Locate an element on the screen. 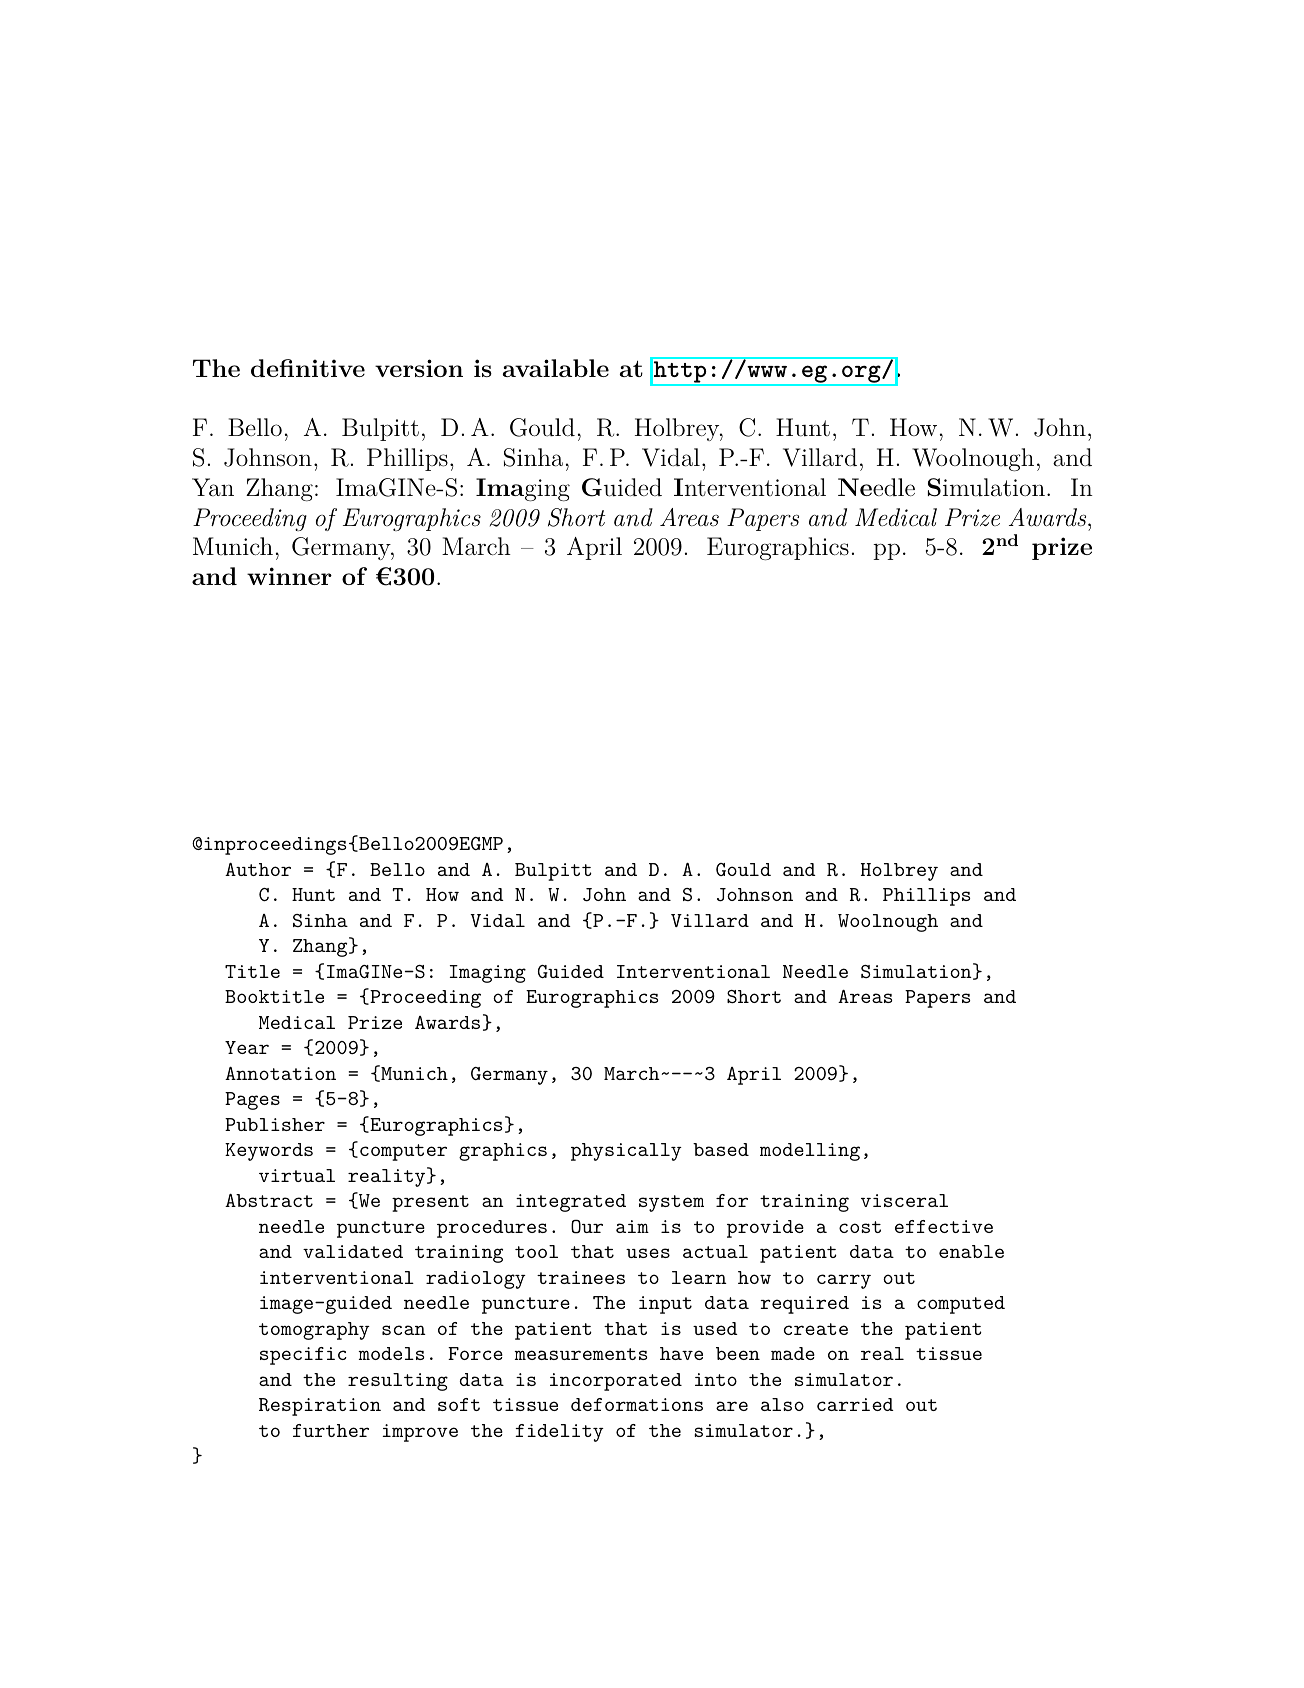  available is located at coordinates (556, 368).
